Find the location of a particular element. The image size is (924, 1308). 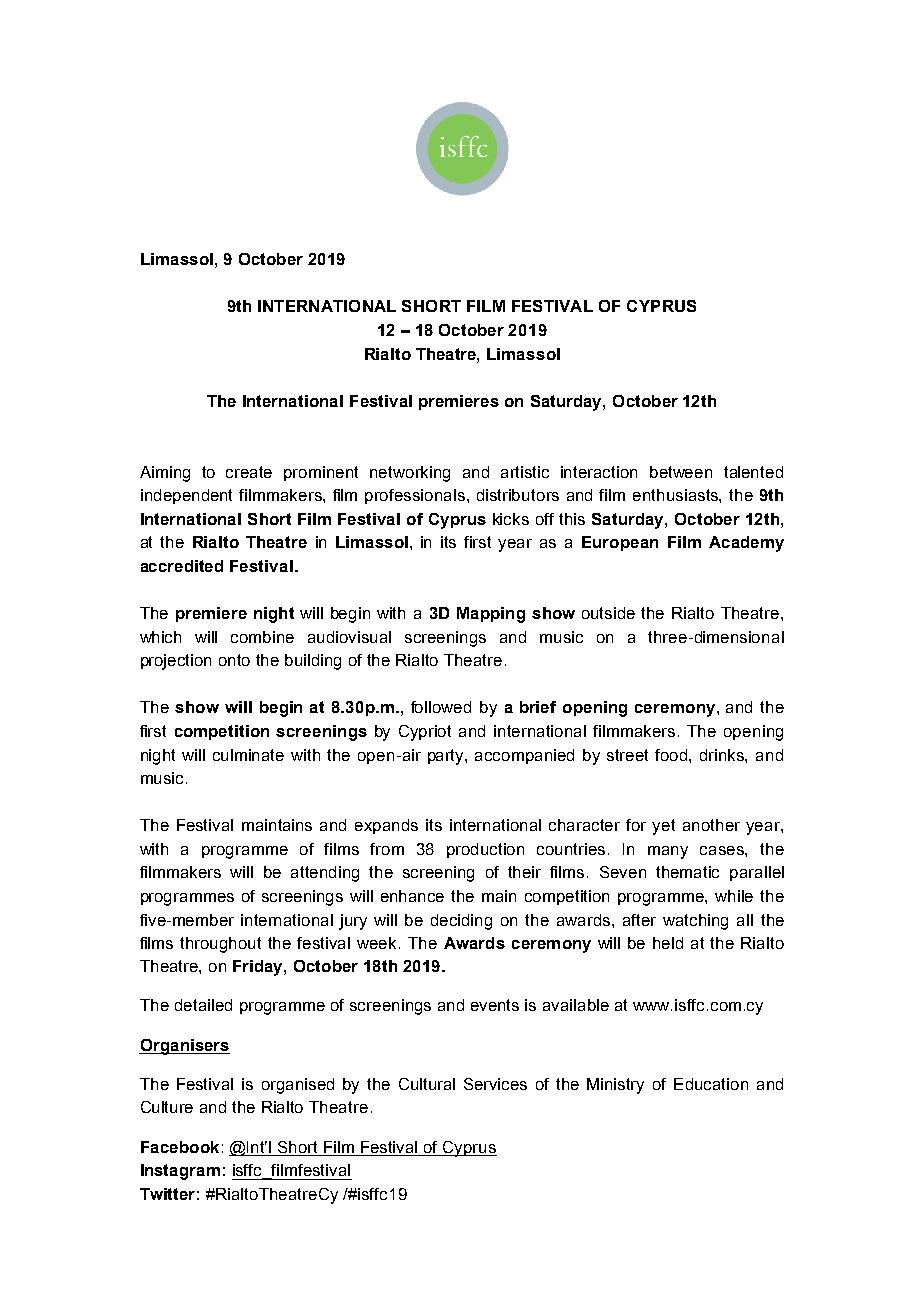

yet is located at coordinates (663, 827).
